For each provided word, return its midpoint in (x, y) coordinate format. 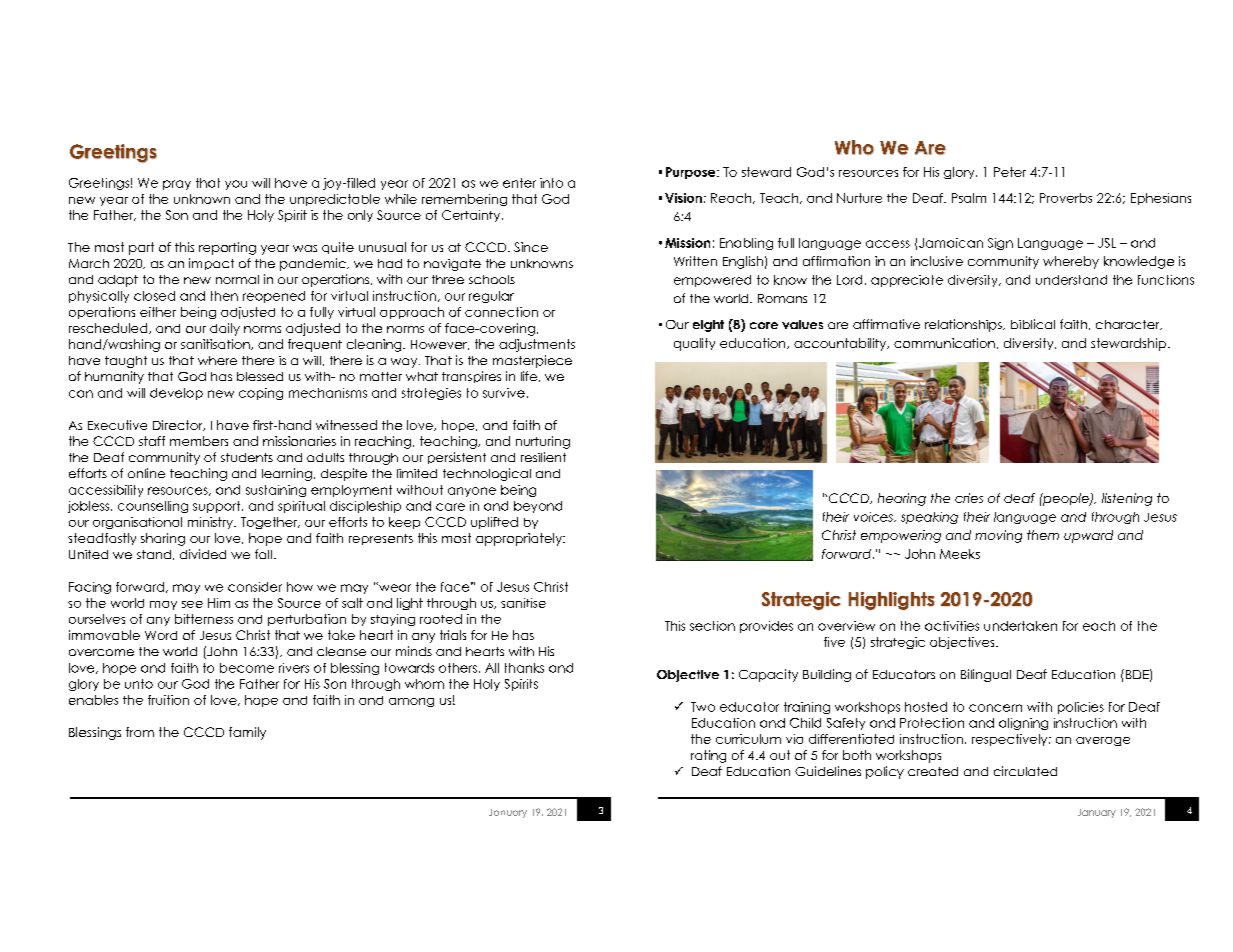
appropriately (520, 539)
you (236, 185)
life (529, 376)
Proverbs (1066, 198)
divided (203, 554)
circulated (1025, 771)
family (247, 733)
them (1043, 535)
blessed (260, 376)
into (551, 183)
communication (944, 343)
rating (708, 756)
